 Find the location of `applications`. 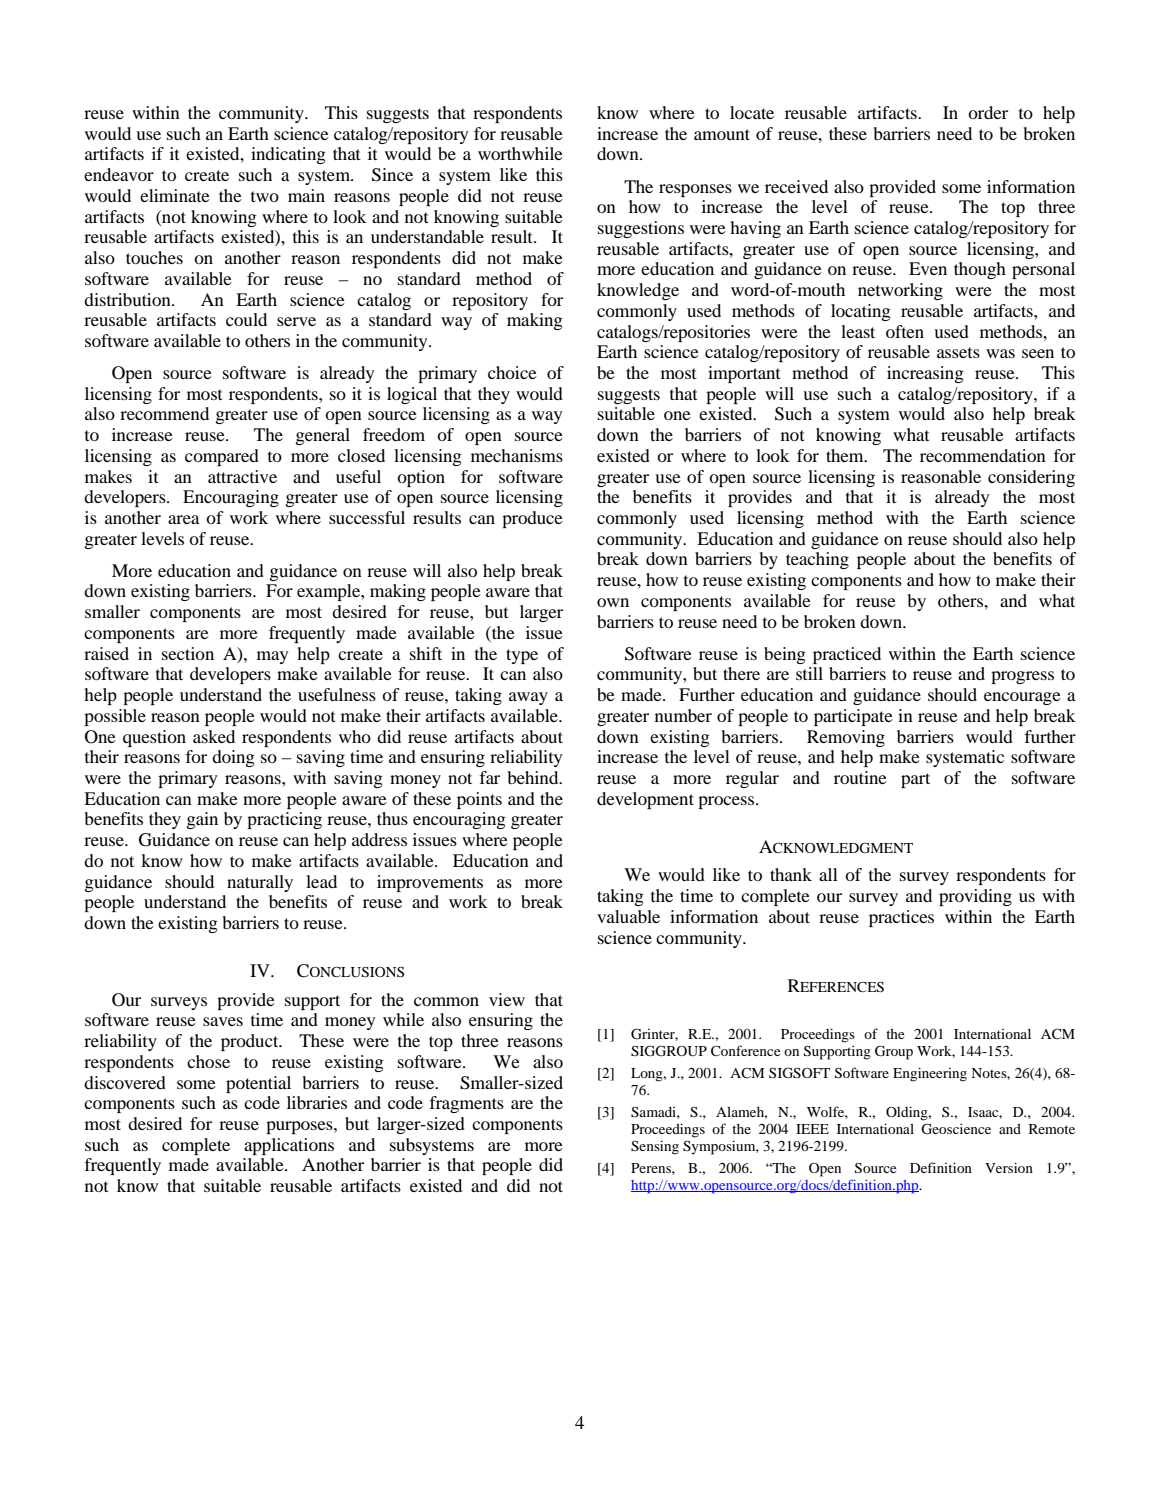

applications is located at coordinates (289, 1146).
